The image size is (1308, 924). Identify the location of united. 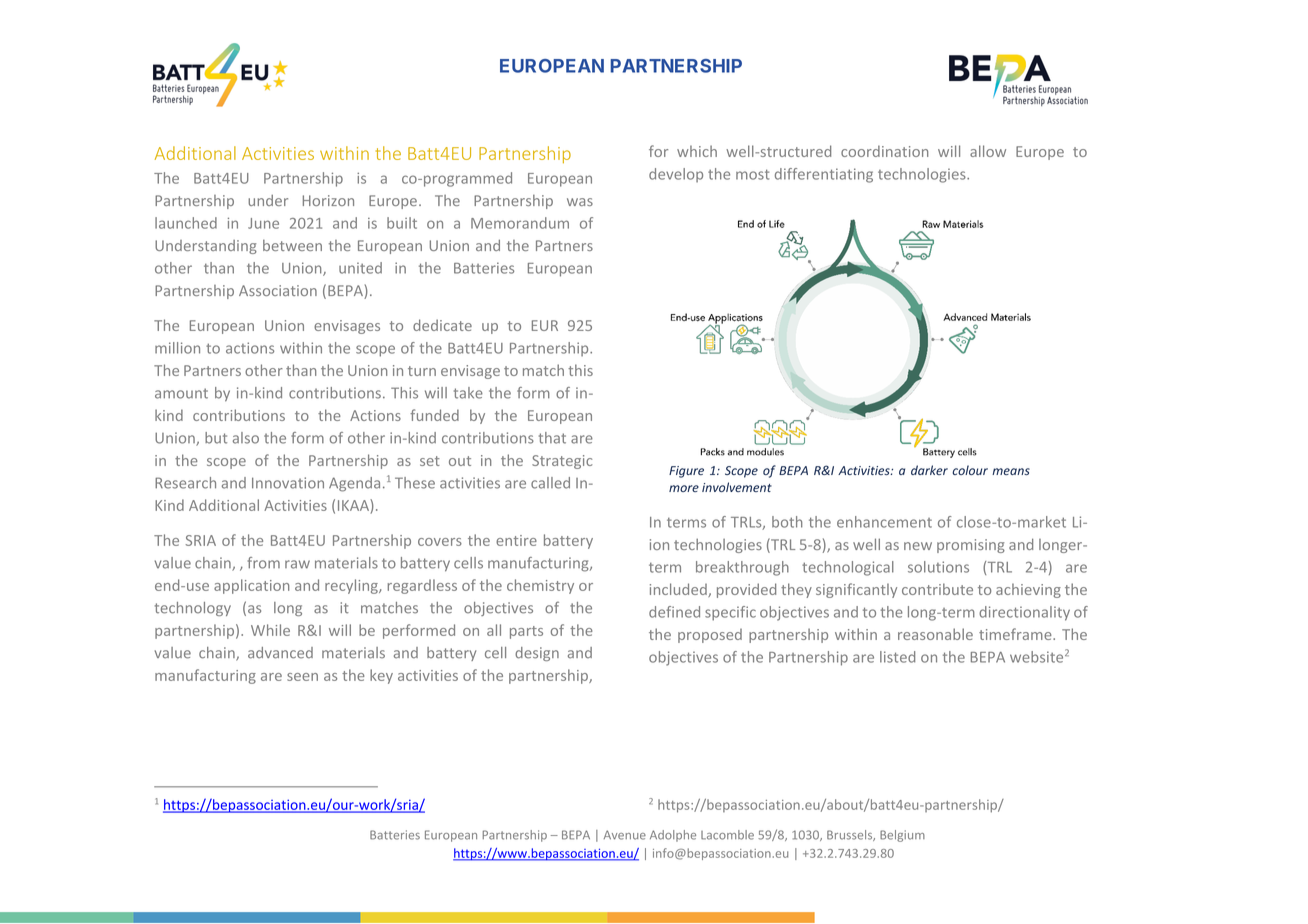
(360, 268).
